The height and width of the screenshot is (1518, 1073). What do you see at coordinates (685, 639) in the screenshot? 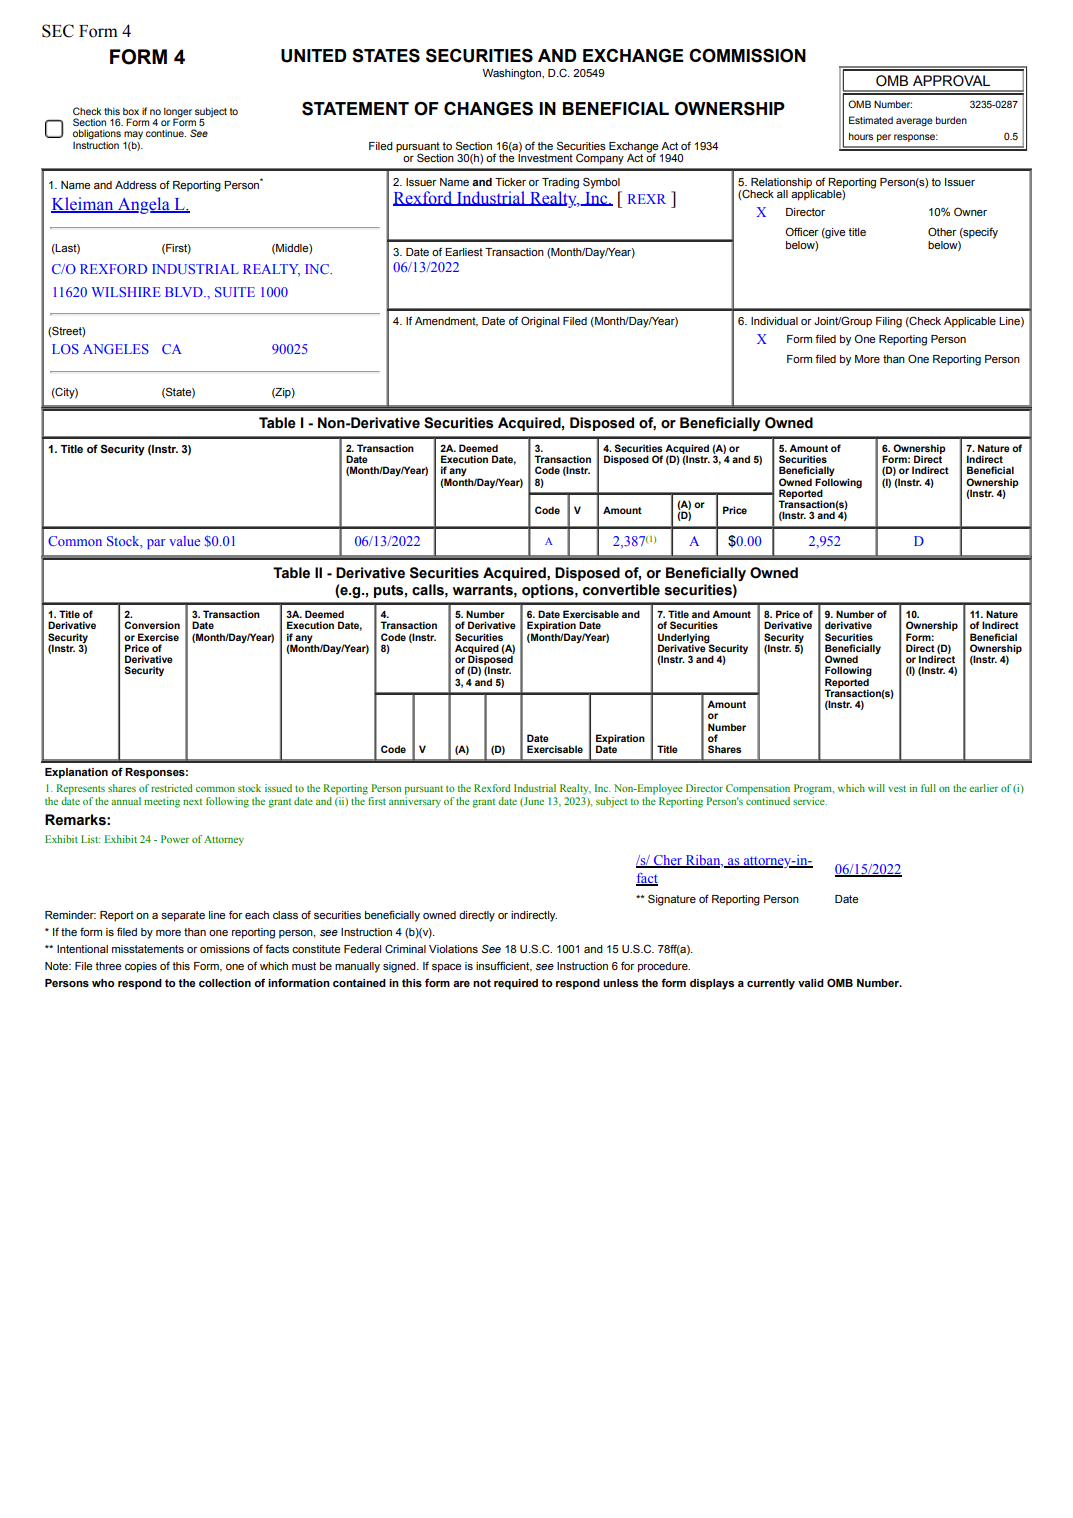
I see `Underlying` at bounding box center [685, 639].
